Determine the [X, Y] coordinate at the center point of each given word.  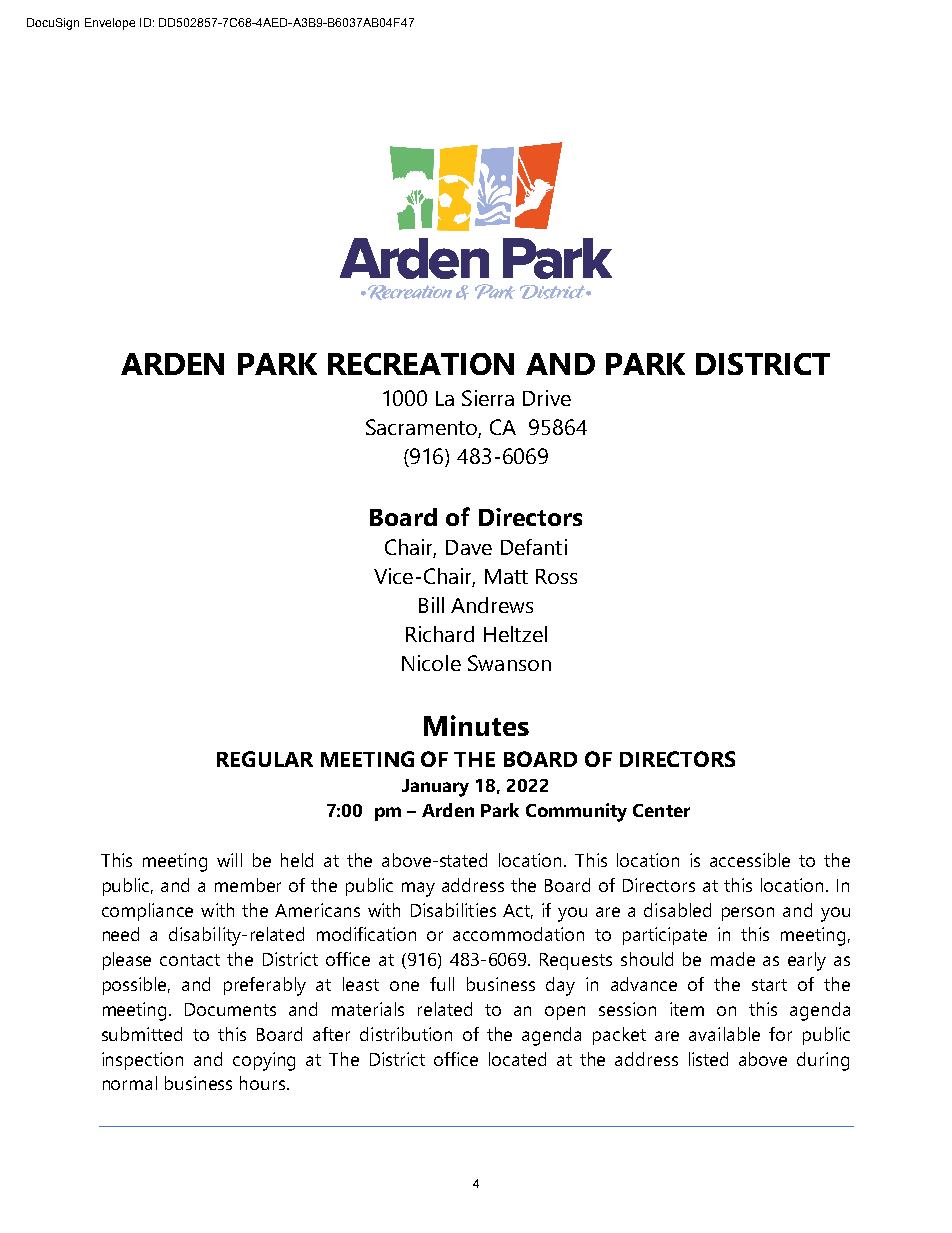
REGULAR [265, 759]
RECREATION [421, 364]
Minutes [476, 725]
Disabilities [453, 910]
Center [661, 810]
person [748, 914]
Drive [547, 398]
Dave [469, 547]
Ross [556, 576]
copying [264, 1061]
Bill [431, 605]
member [248, 885]
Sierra [488, 398]
